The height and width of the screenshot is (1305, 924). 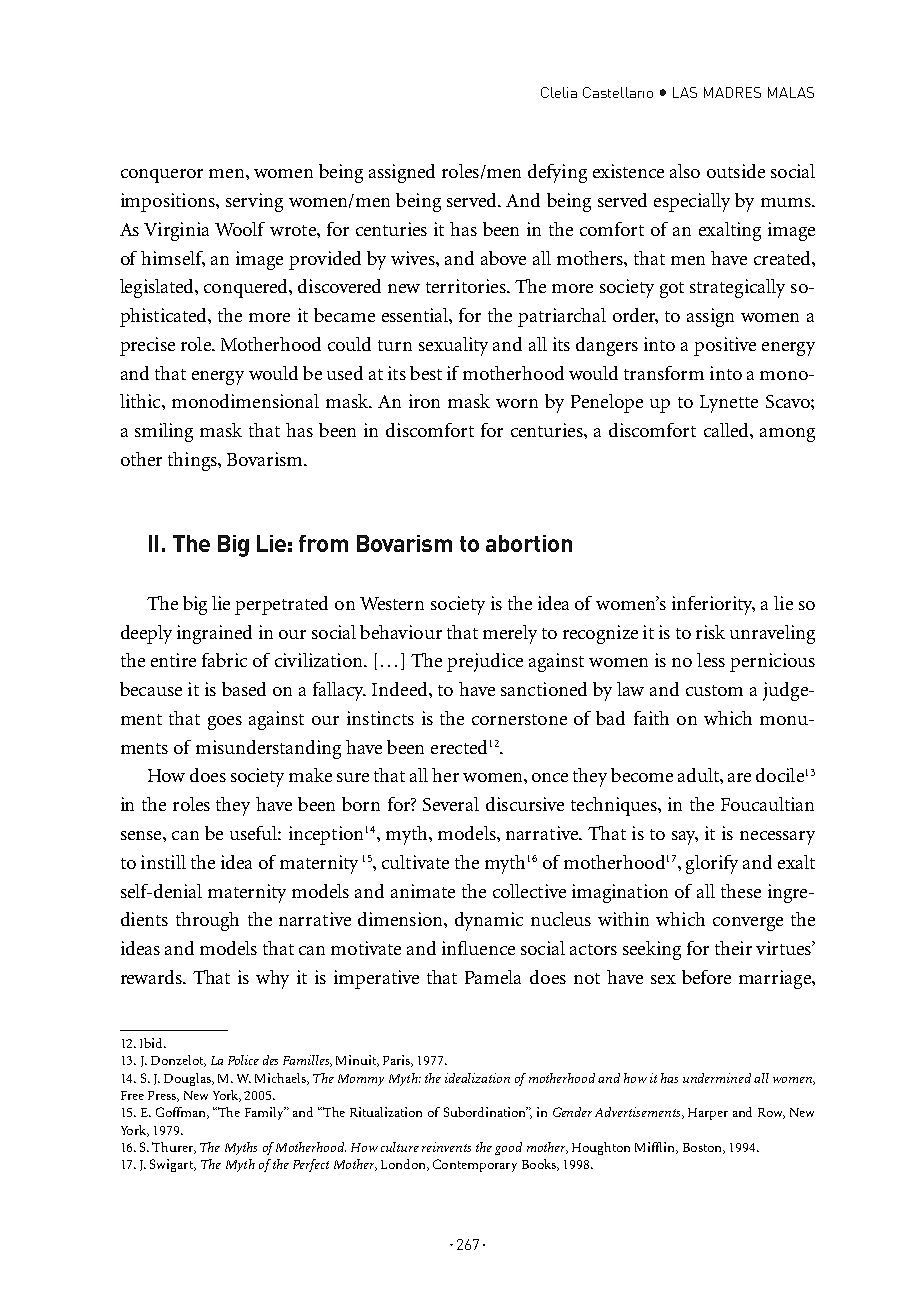 I want to click on conqueror, so click(x=162, y=176).
